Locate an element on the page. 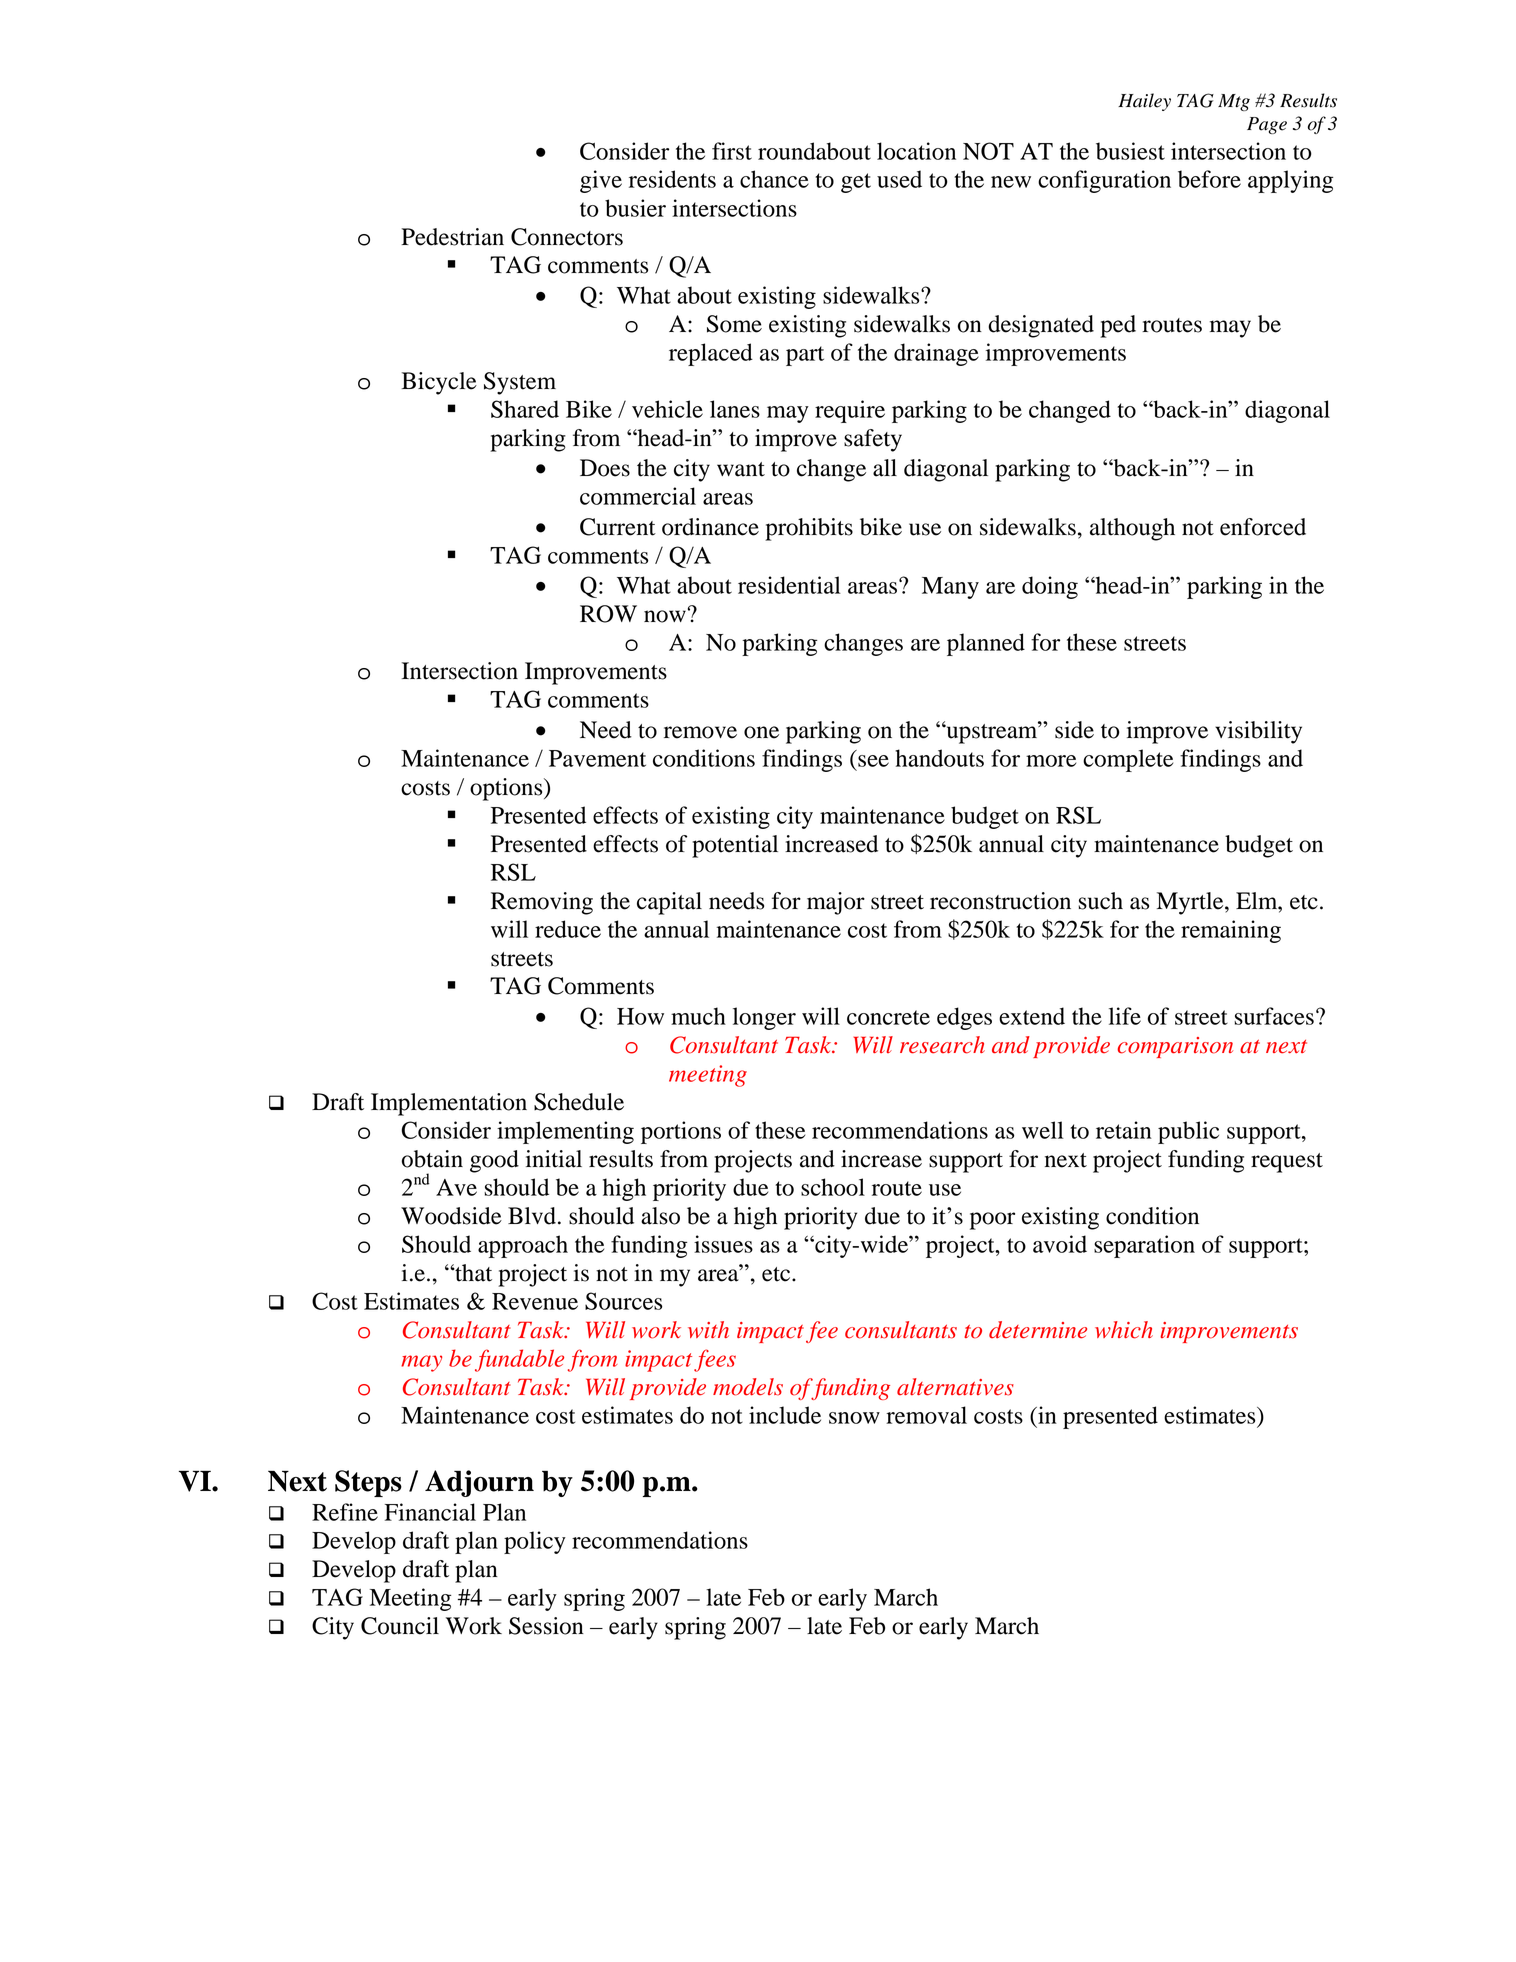 The height and width of the document is (1962, 1516). ROW is located at coordinates (608, 614).
